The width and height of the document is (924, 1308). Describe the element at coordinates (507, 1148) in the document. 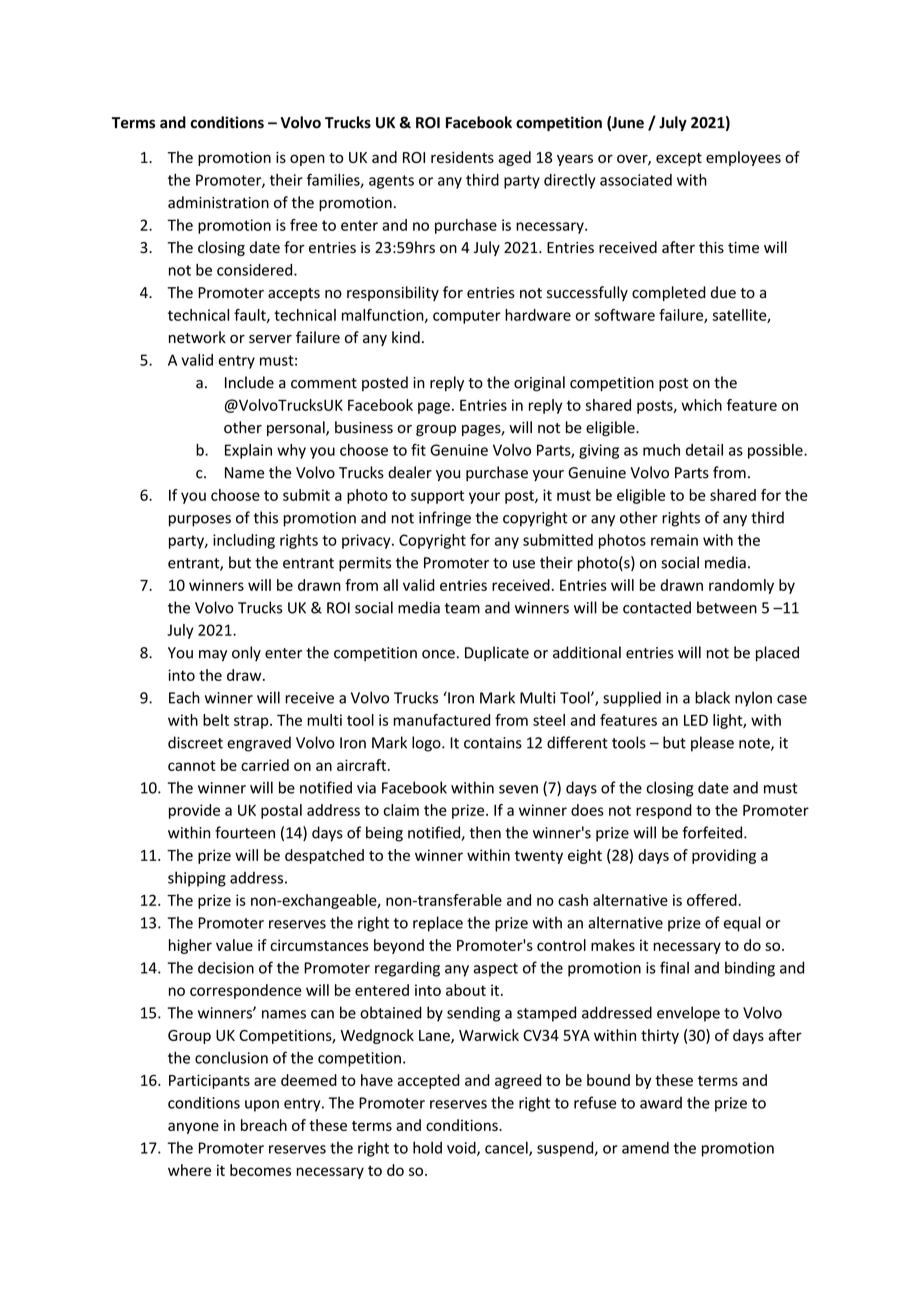

I see `cancel` at that location.
